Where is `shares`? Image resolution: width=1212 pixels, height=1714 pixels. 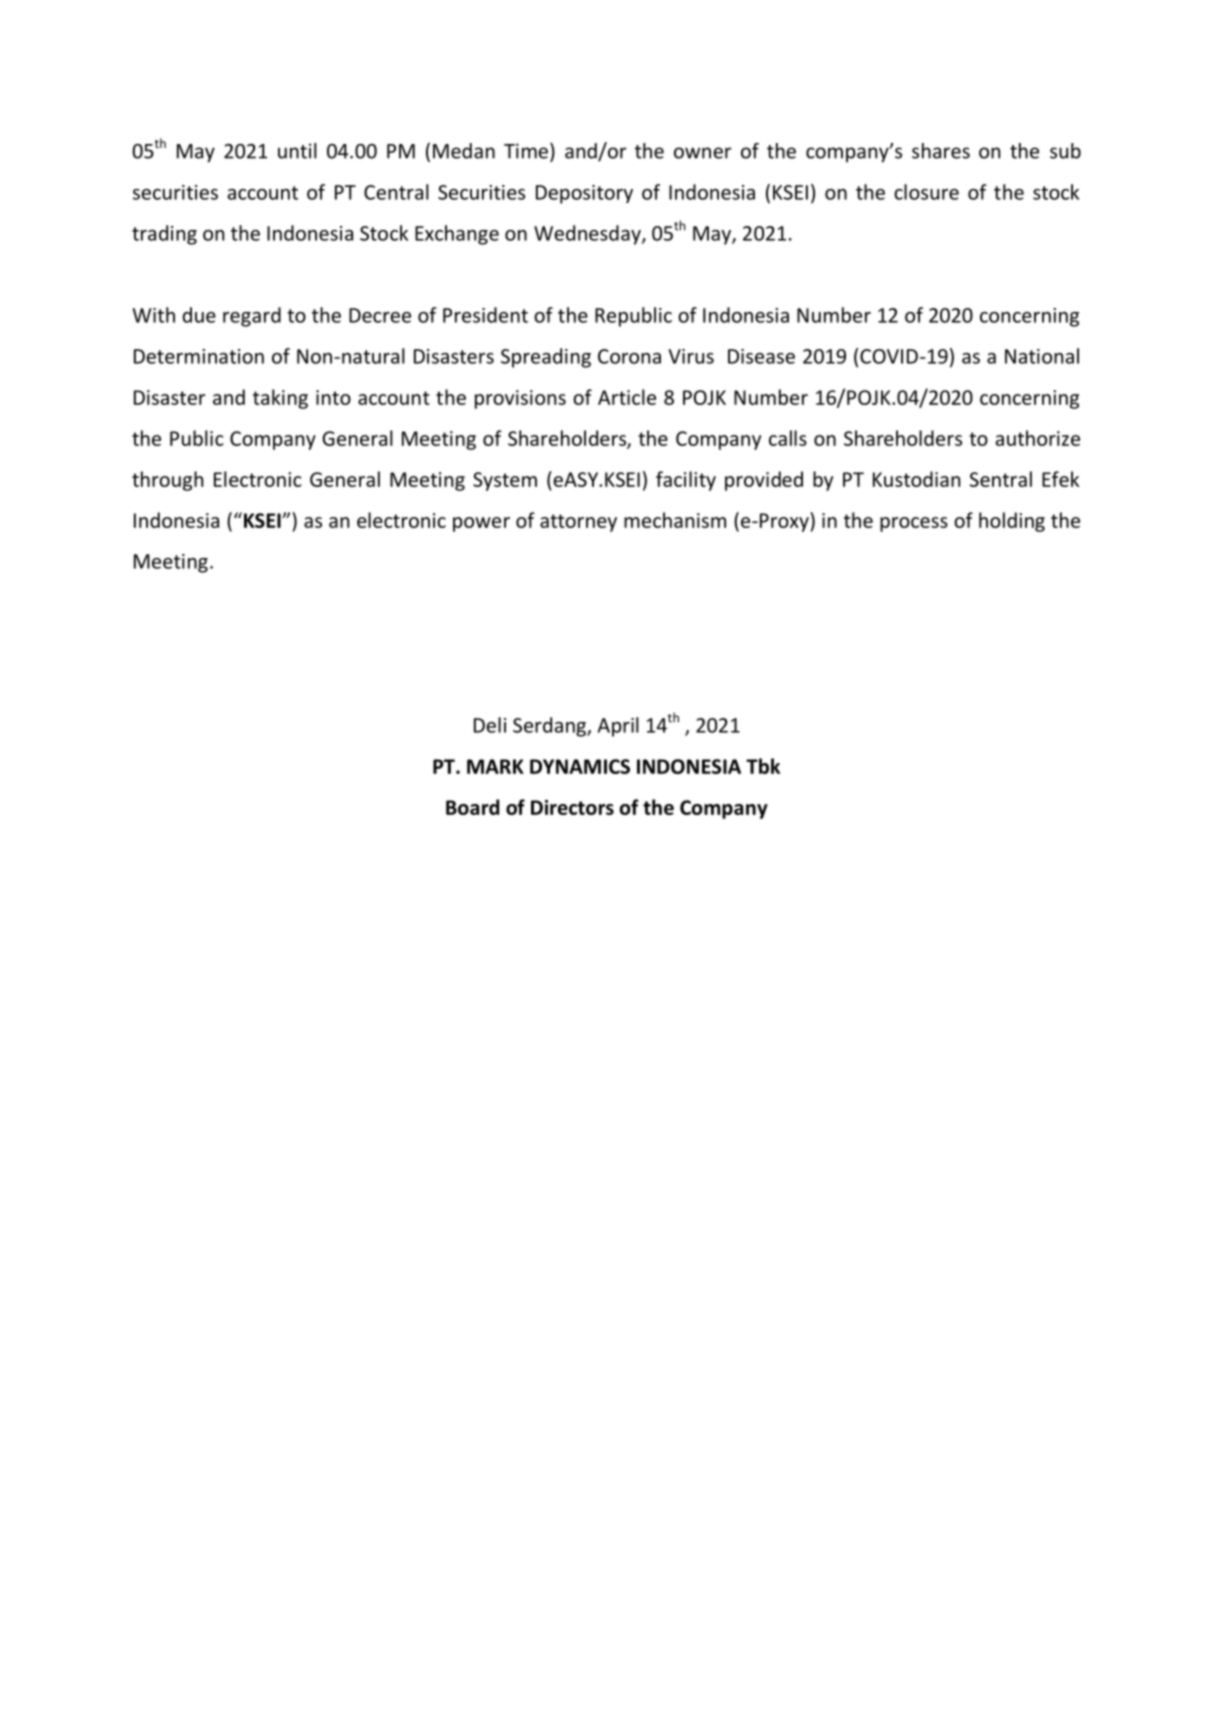 shares is located at coordinates (941, 151).
